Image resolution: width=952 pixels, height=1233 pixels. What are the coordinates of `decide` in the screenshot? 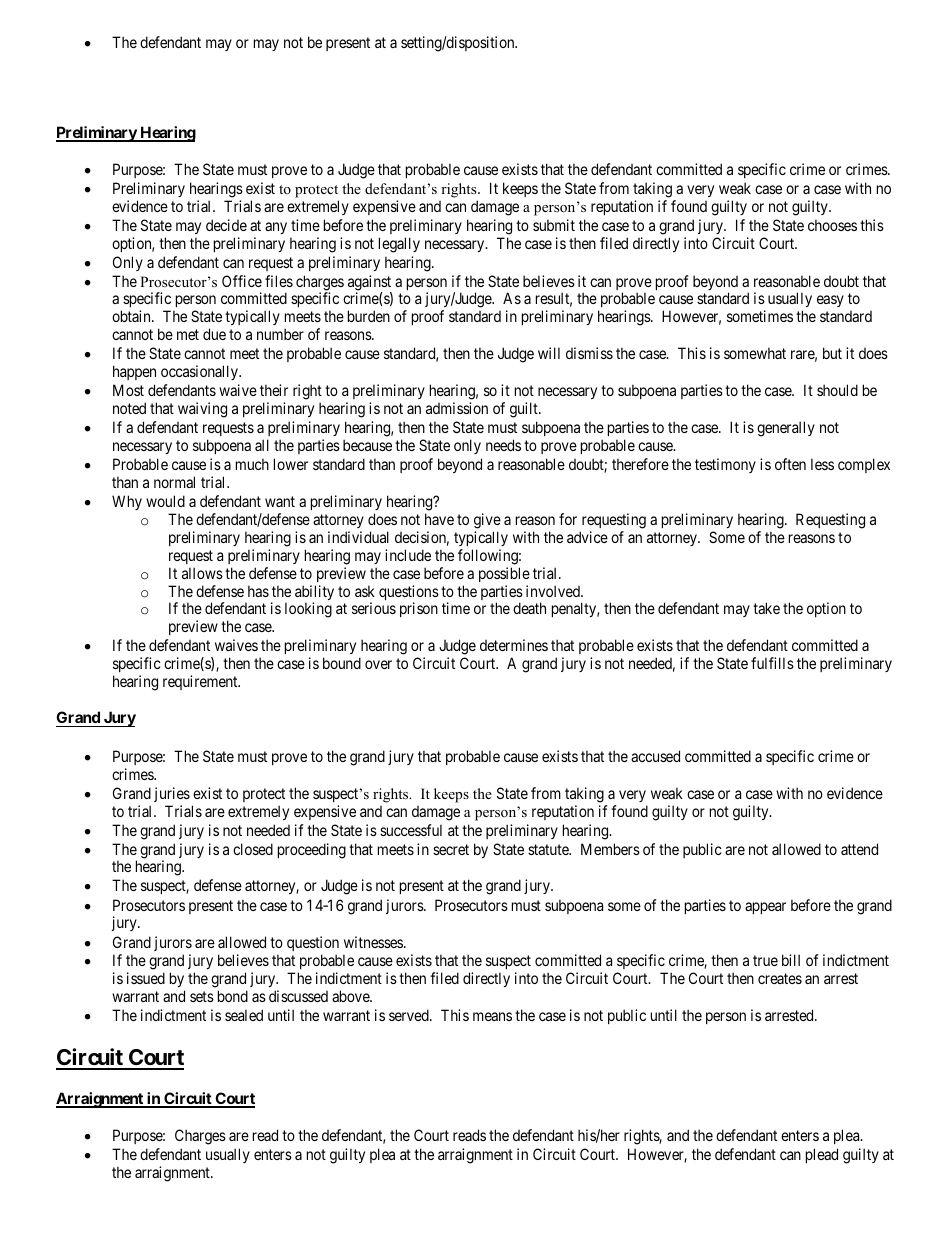 It's located at (226, 225).
